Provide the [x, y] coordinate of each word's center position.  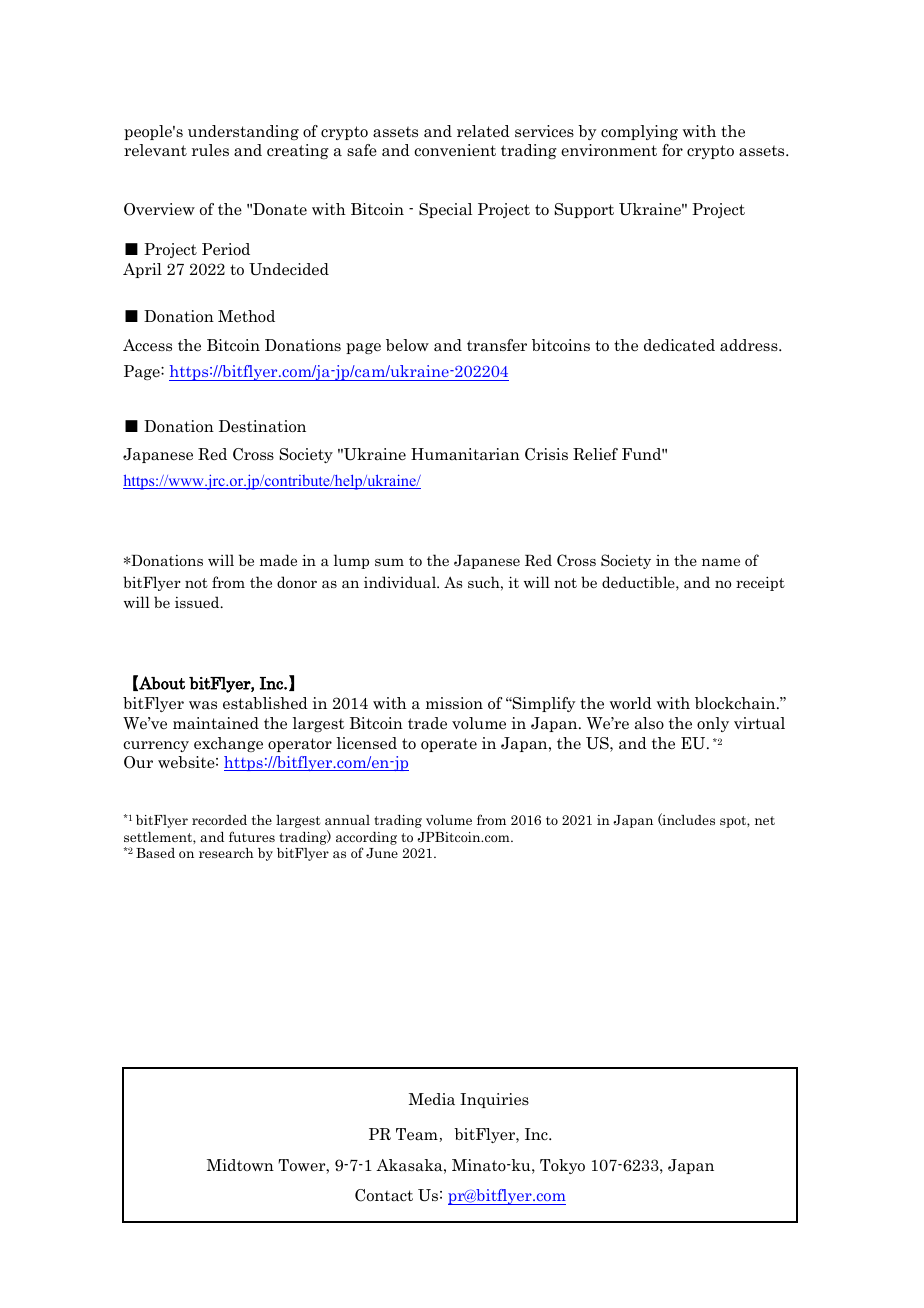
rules [210, 150]
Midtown [240, 1165]
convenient [455, 150]
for [672, 150]
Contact [384, 1195]
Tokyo [562, 1166]
